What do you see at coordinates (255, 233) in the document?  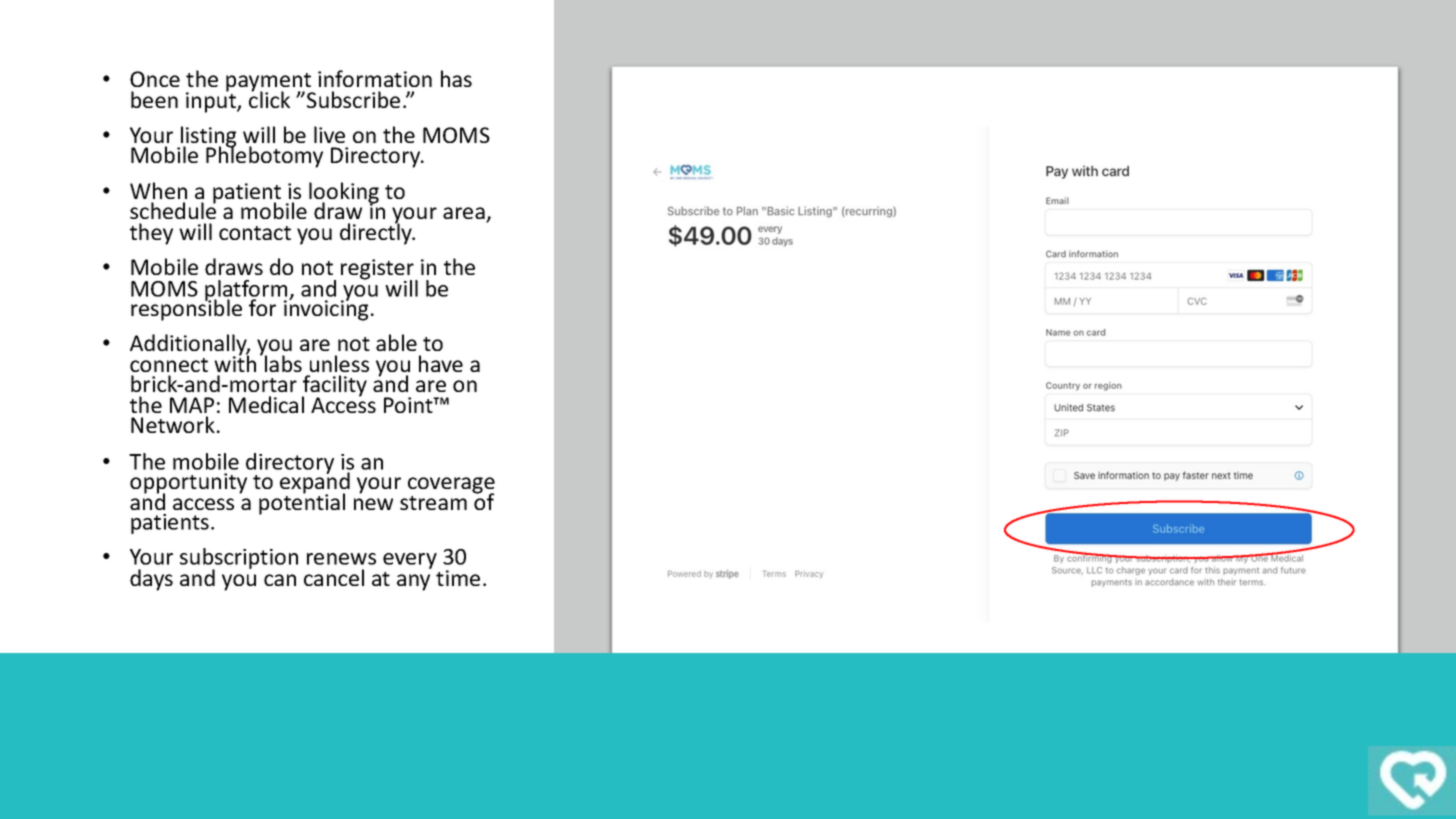 I see `contact` at bounding box center [255, 233].
